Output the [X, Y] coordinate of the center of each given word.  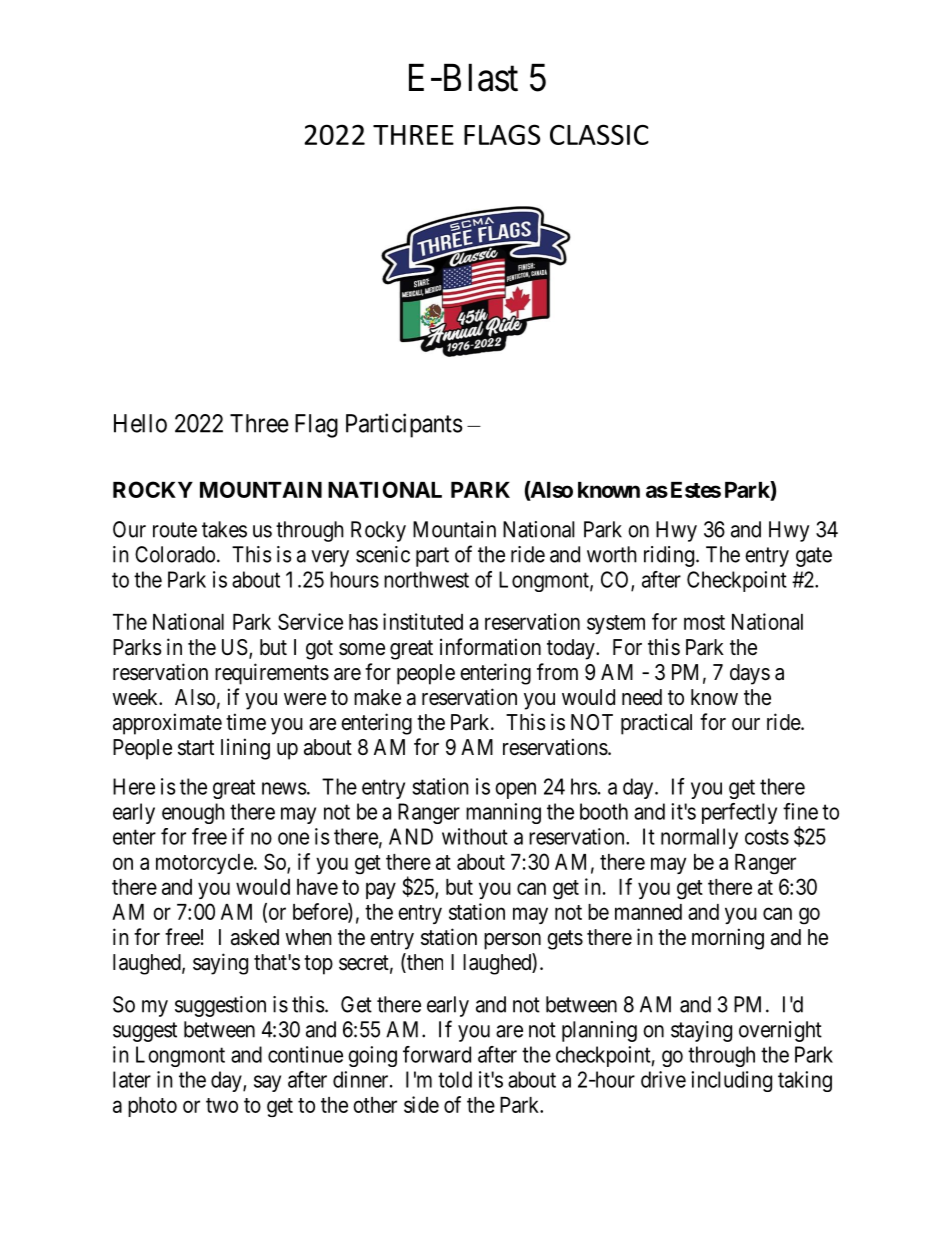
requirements [272, 674]
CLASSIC [599, 134]
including [731, 1081]
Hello [140, 423]
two [222, 1105]
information [490, 647]
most [704, 622]
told [455, 1079]
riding [669, 556]
